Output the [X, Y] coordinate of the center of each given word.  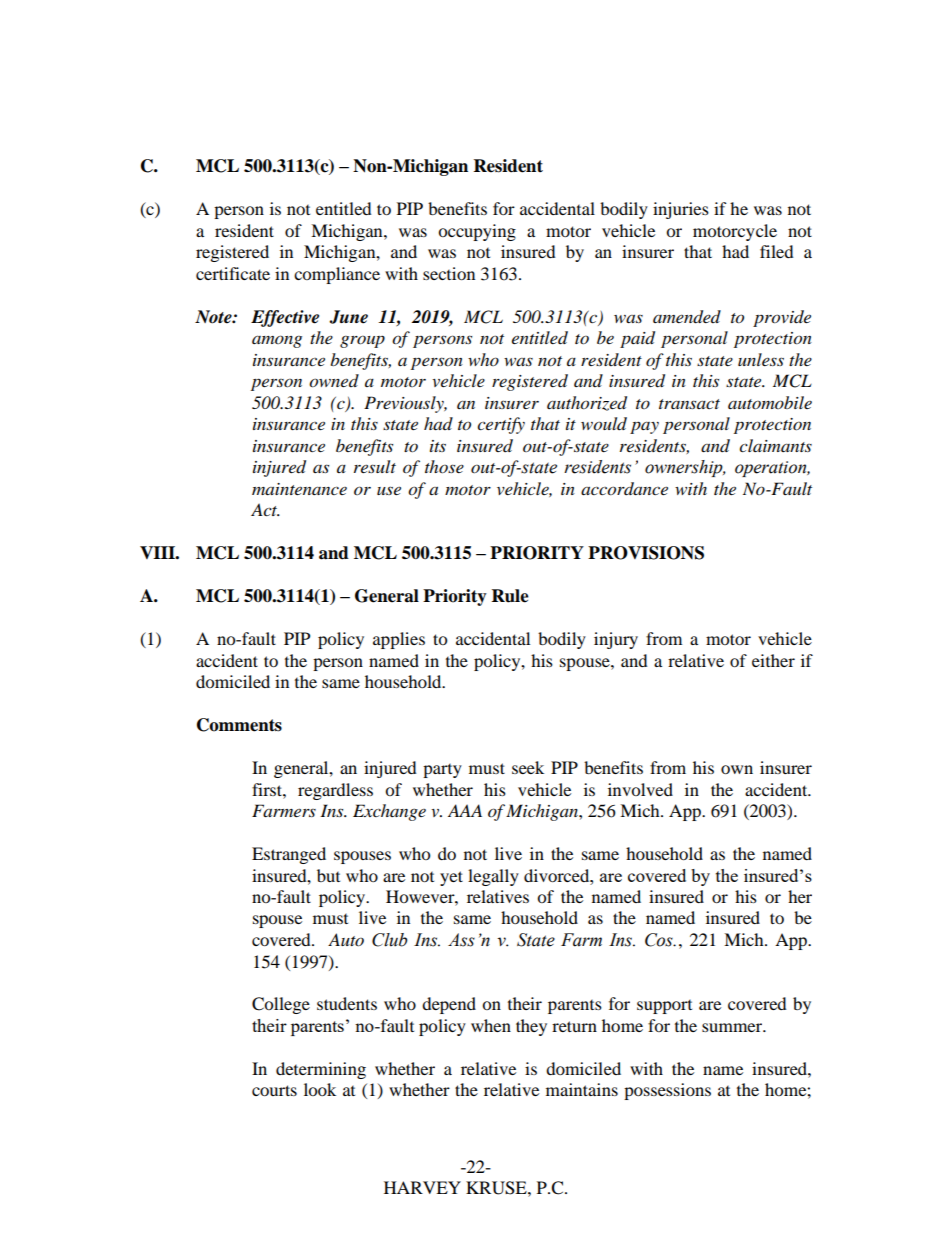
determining [321, 1070]
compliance [337, 275]
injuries [681, 210]
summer [733, 1027]
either [773, 660]
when [491, 1025]
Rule [510, 596]
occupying [477, 232]
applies [399, 640]
